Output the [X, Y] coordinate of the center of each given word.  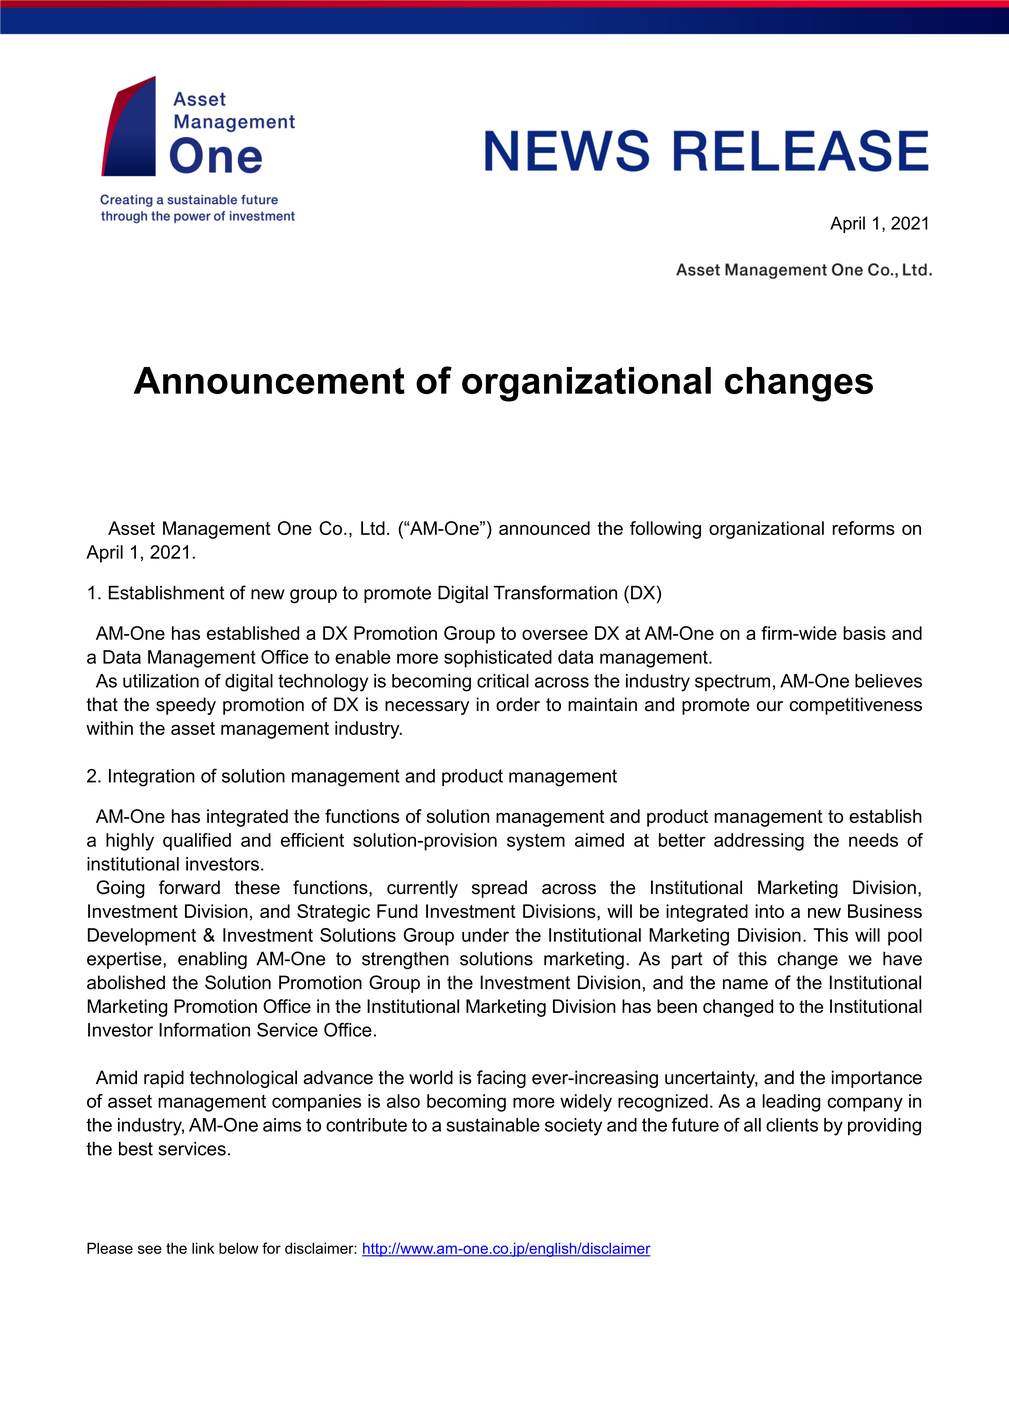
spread [499, 889]
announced [544, 528]
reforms [863, 528]
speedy [186, 706]
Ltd [373, 528]
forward [189, 887]
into [769, 911]
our [770, 706]
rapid [164, 1079]
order [518, 704]
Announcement [269, 380]
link [203, 1248]
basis [864, 633]
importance [877, 1079]
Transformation [555, 592]
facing [501, 1079]
